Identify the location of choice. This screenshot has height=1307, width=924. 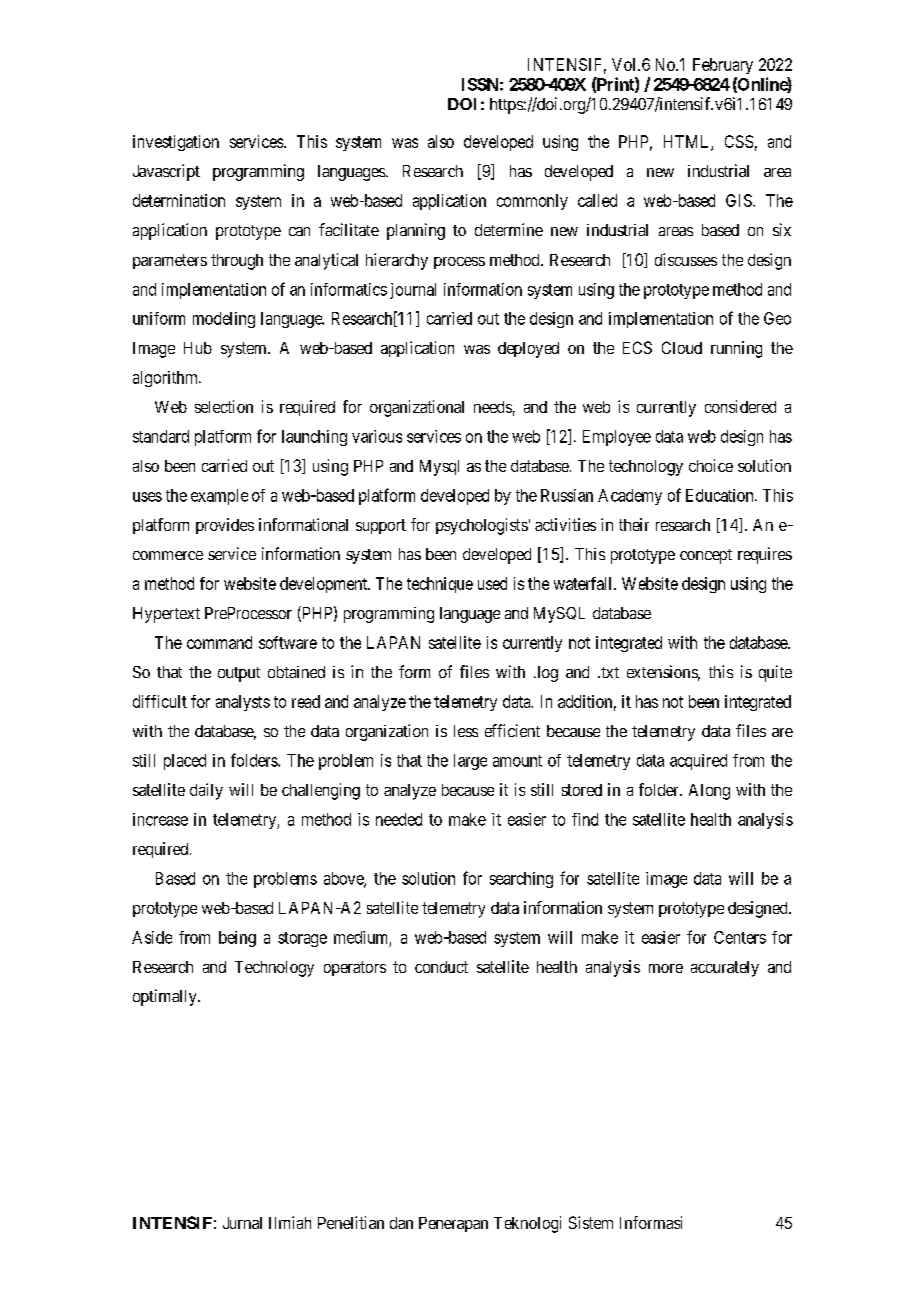
(711, 465).
